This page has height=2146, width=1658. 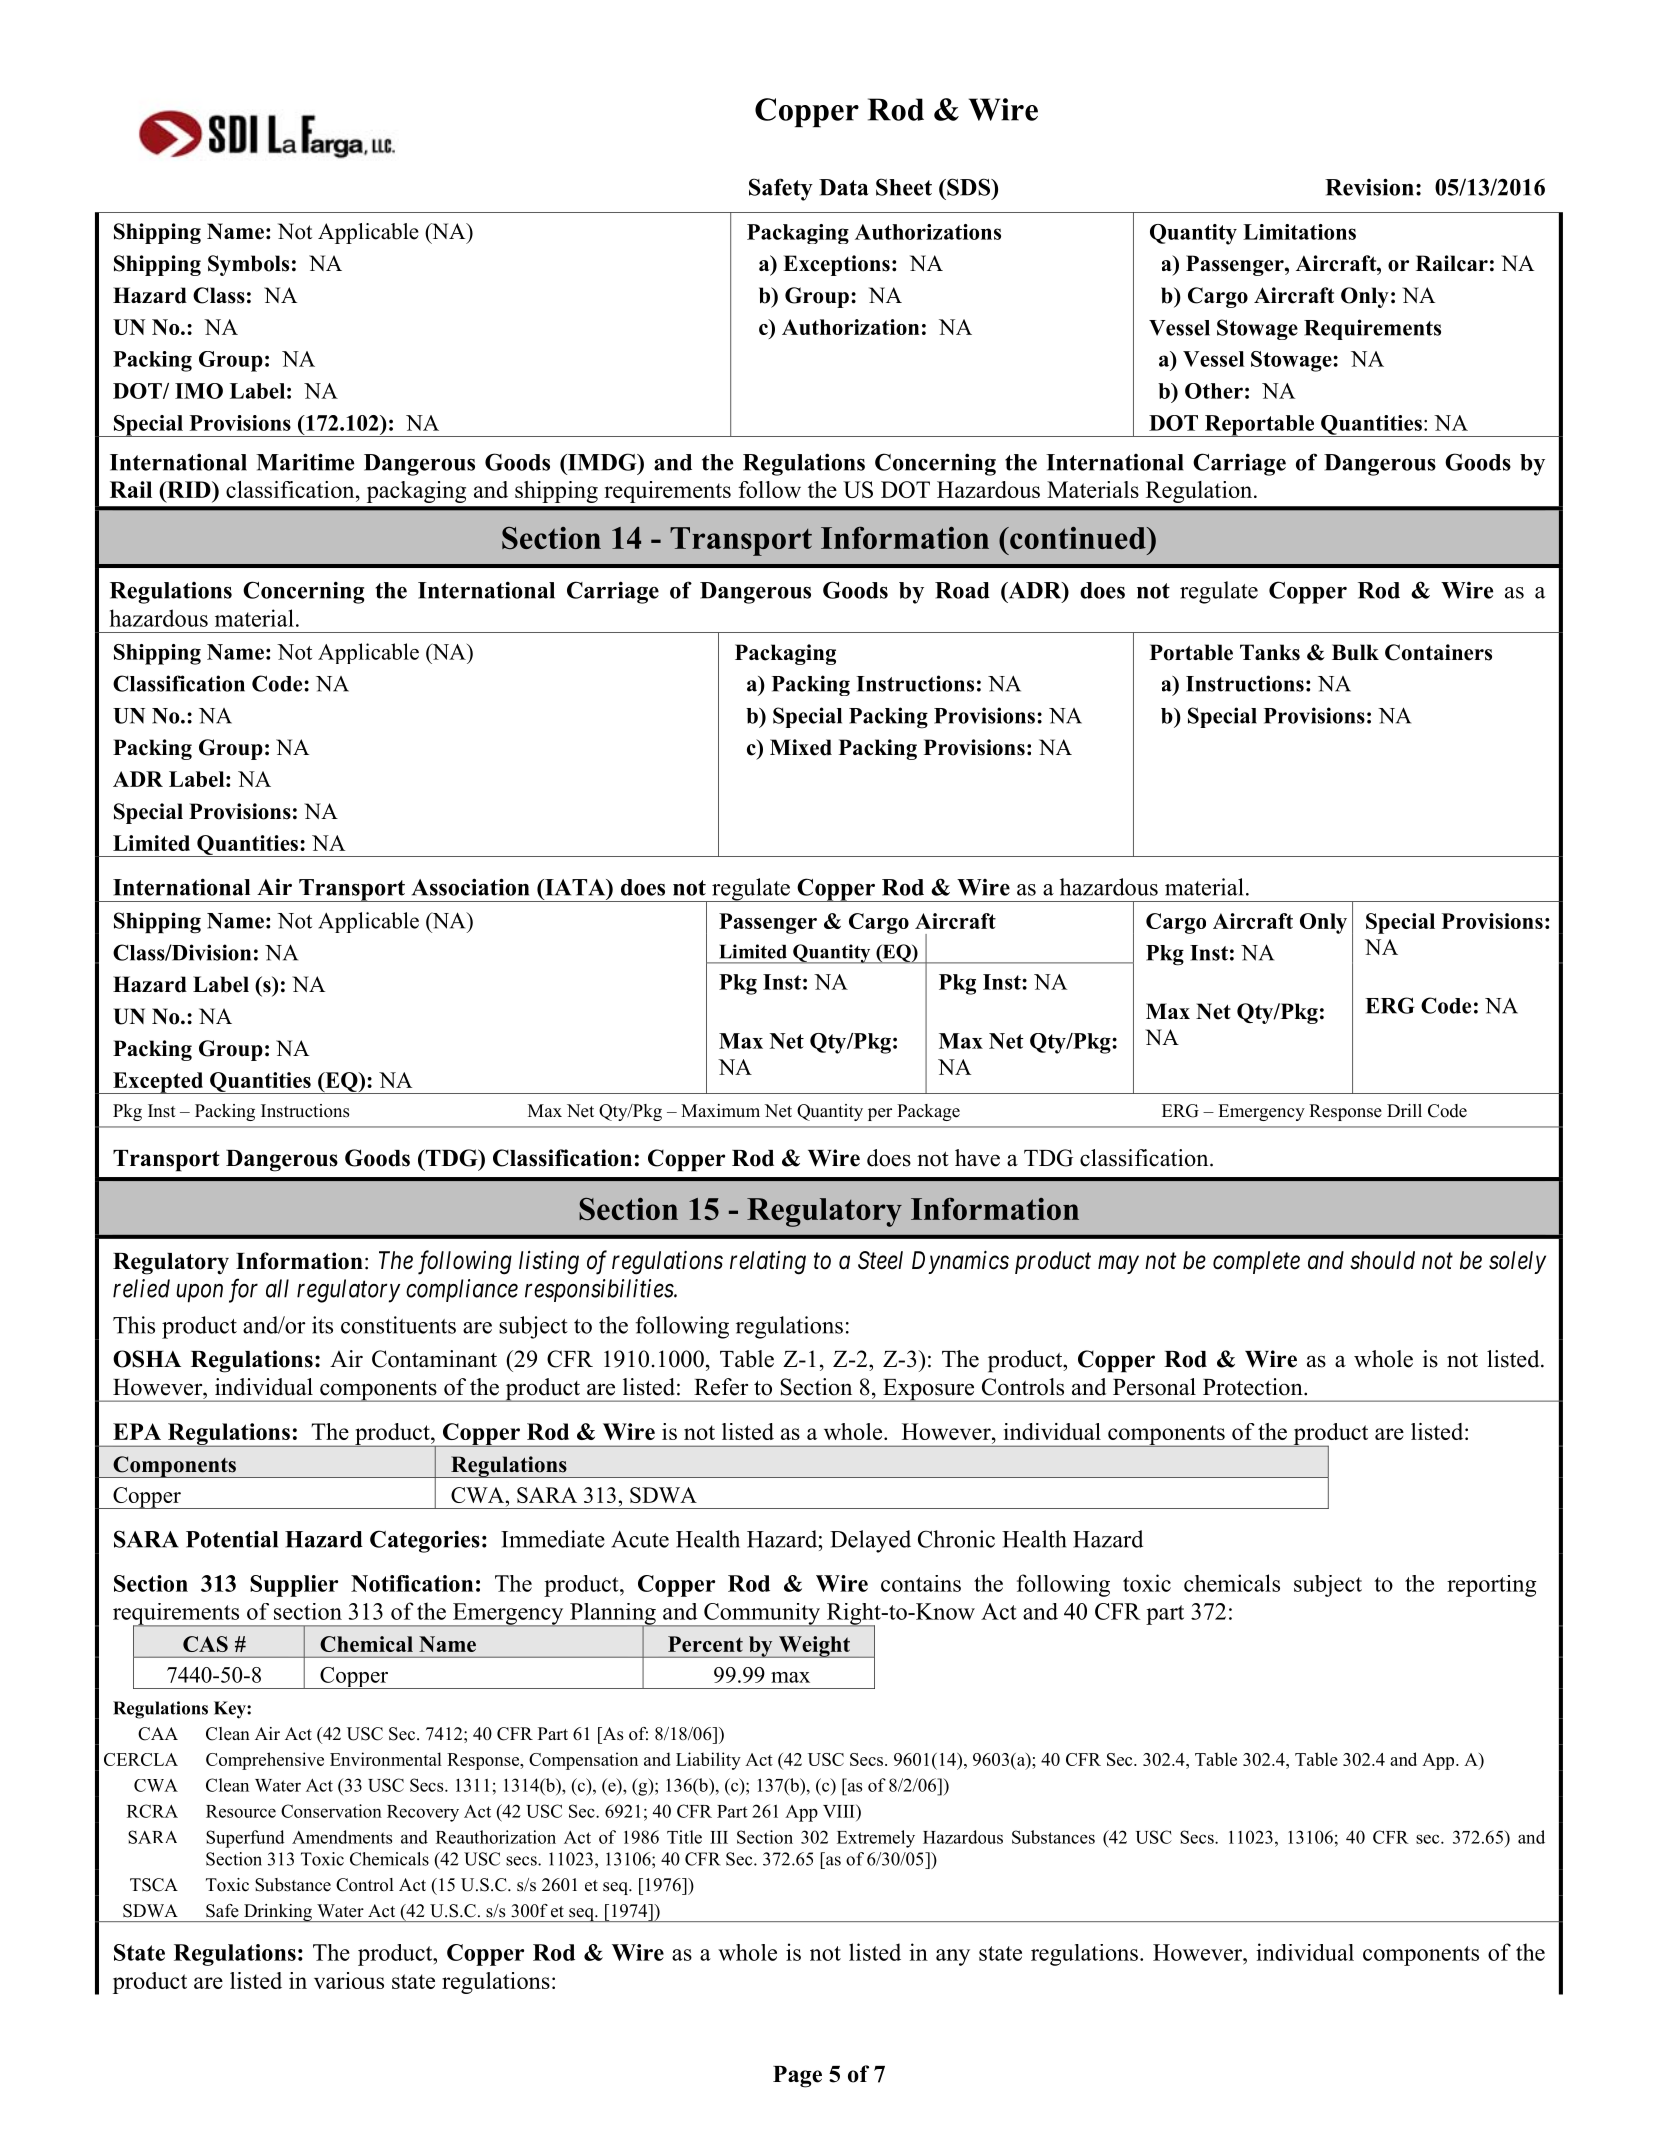 I want to click on Package, so click(x=928, y=1112).
